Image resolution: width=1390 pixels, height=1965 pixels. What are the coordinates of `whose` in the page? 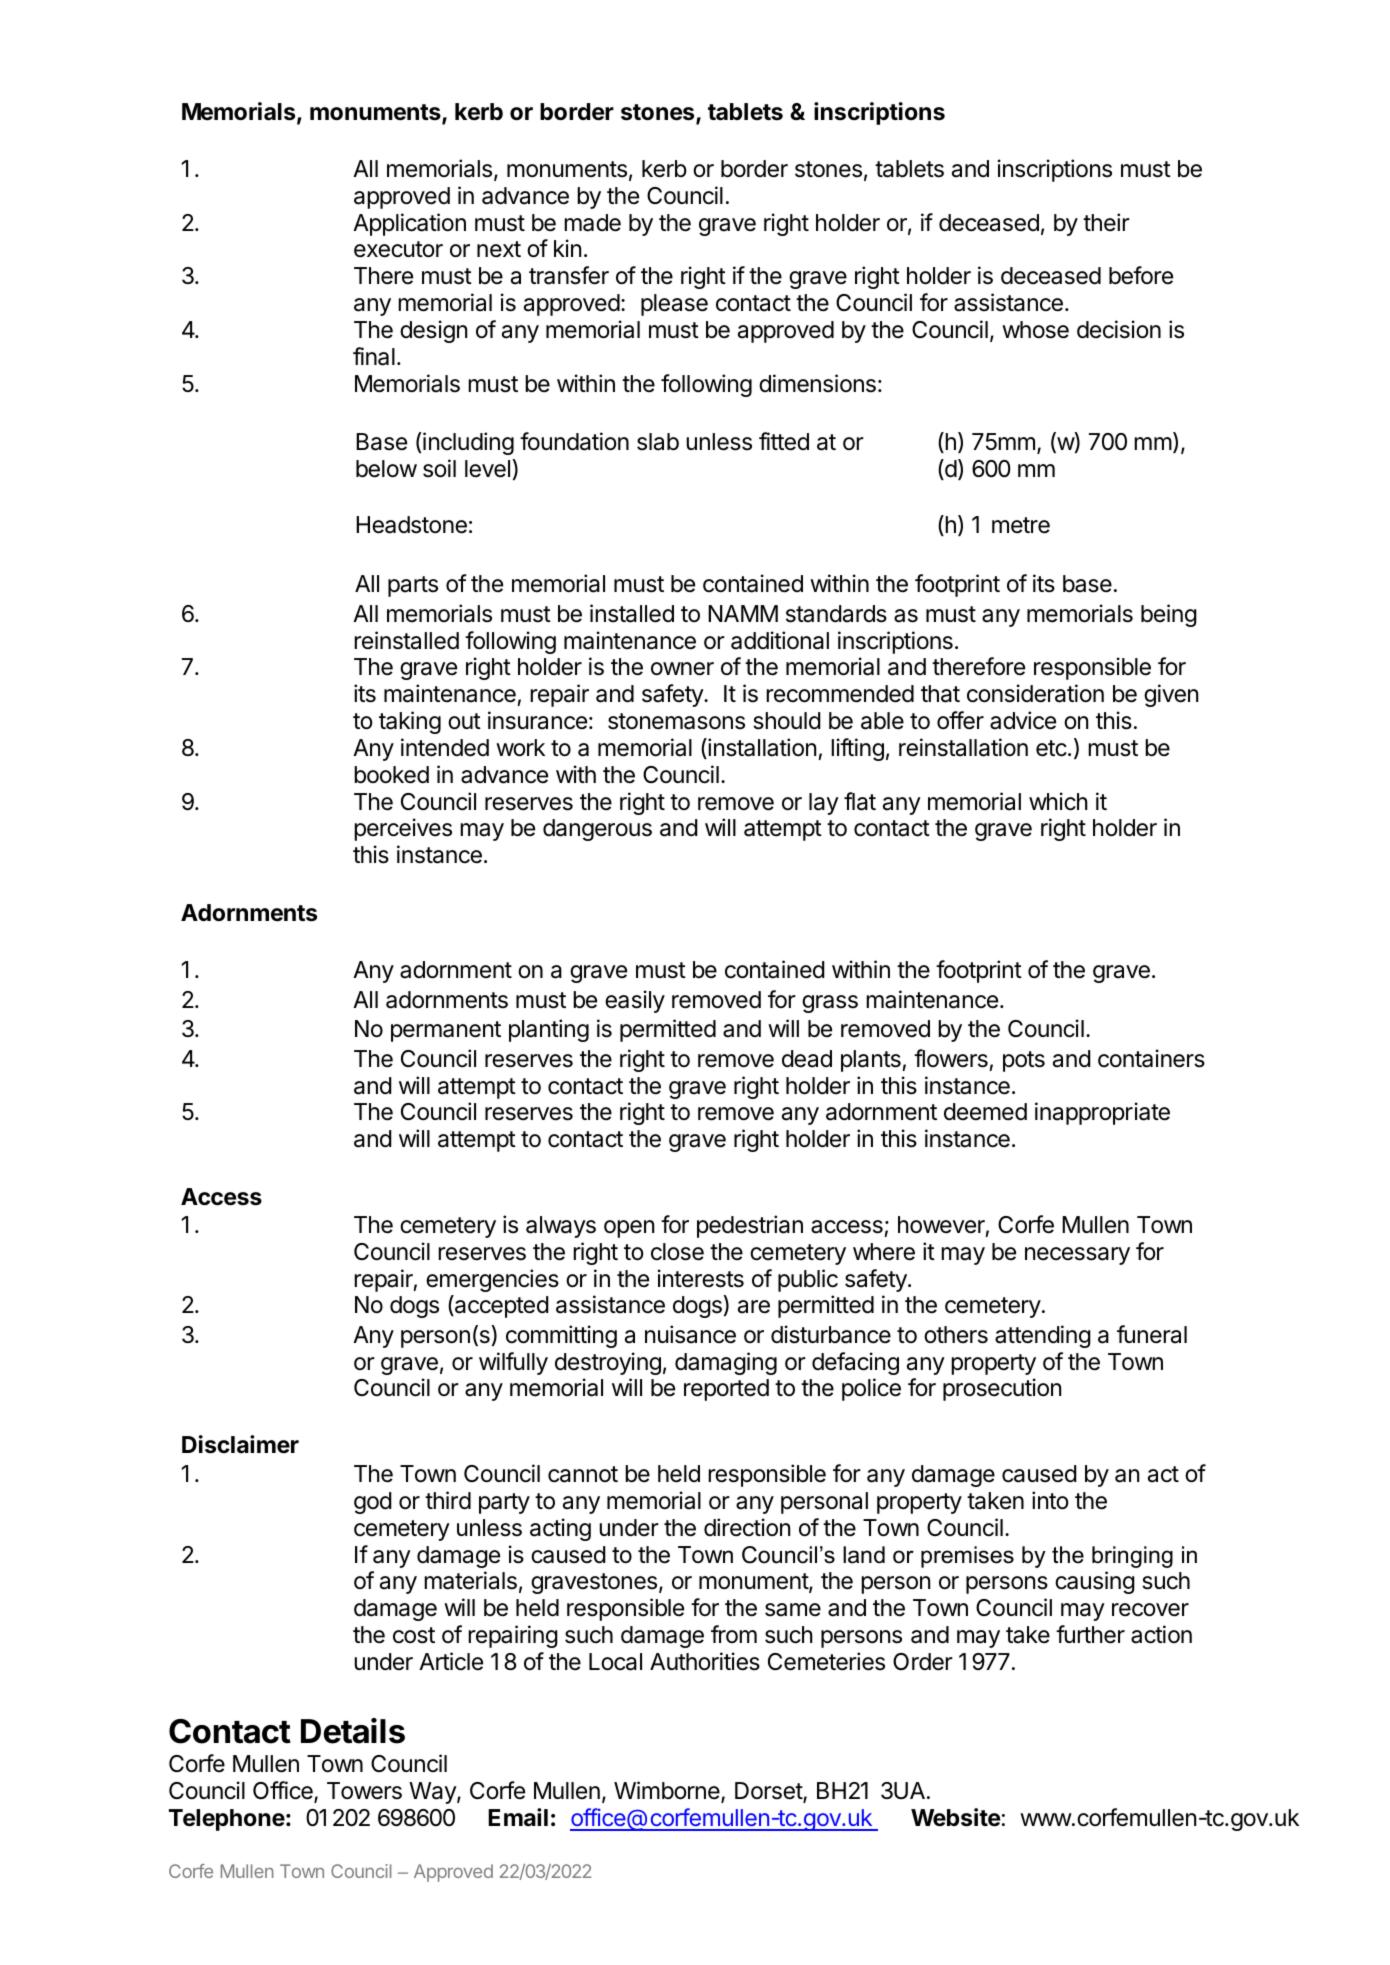 It's located at (1035, 330).
